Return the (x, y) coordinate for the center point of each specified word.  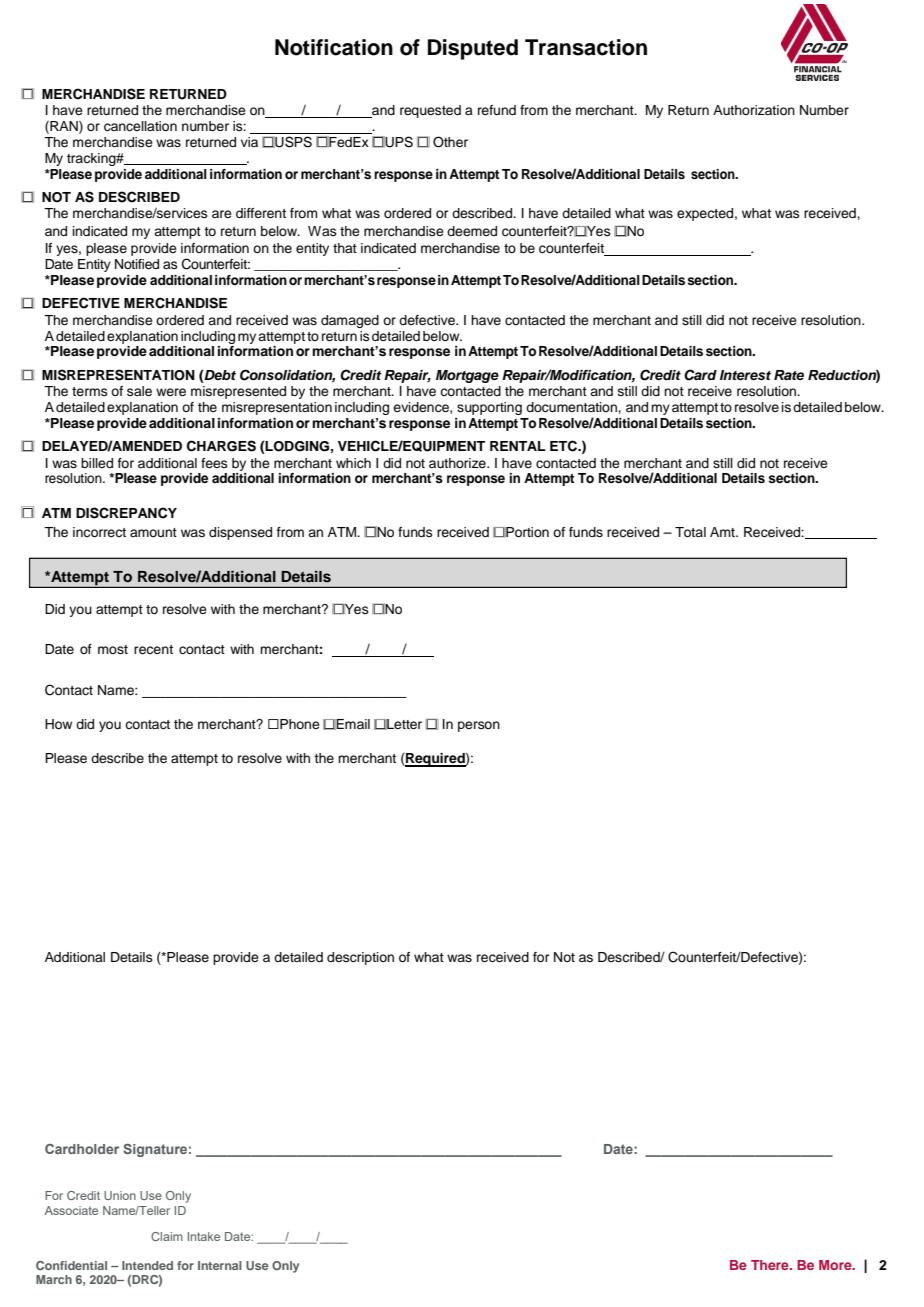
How (58, 724)
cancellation (140, 126)
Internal (220, 1265)
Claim (167, 1236)
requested (430, 111)
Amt (723, 532)
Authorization (754, 110)
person (479, 726)
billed (97, 463)
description (360, 958)
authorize (458, 463)
